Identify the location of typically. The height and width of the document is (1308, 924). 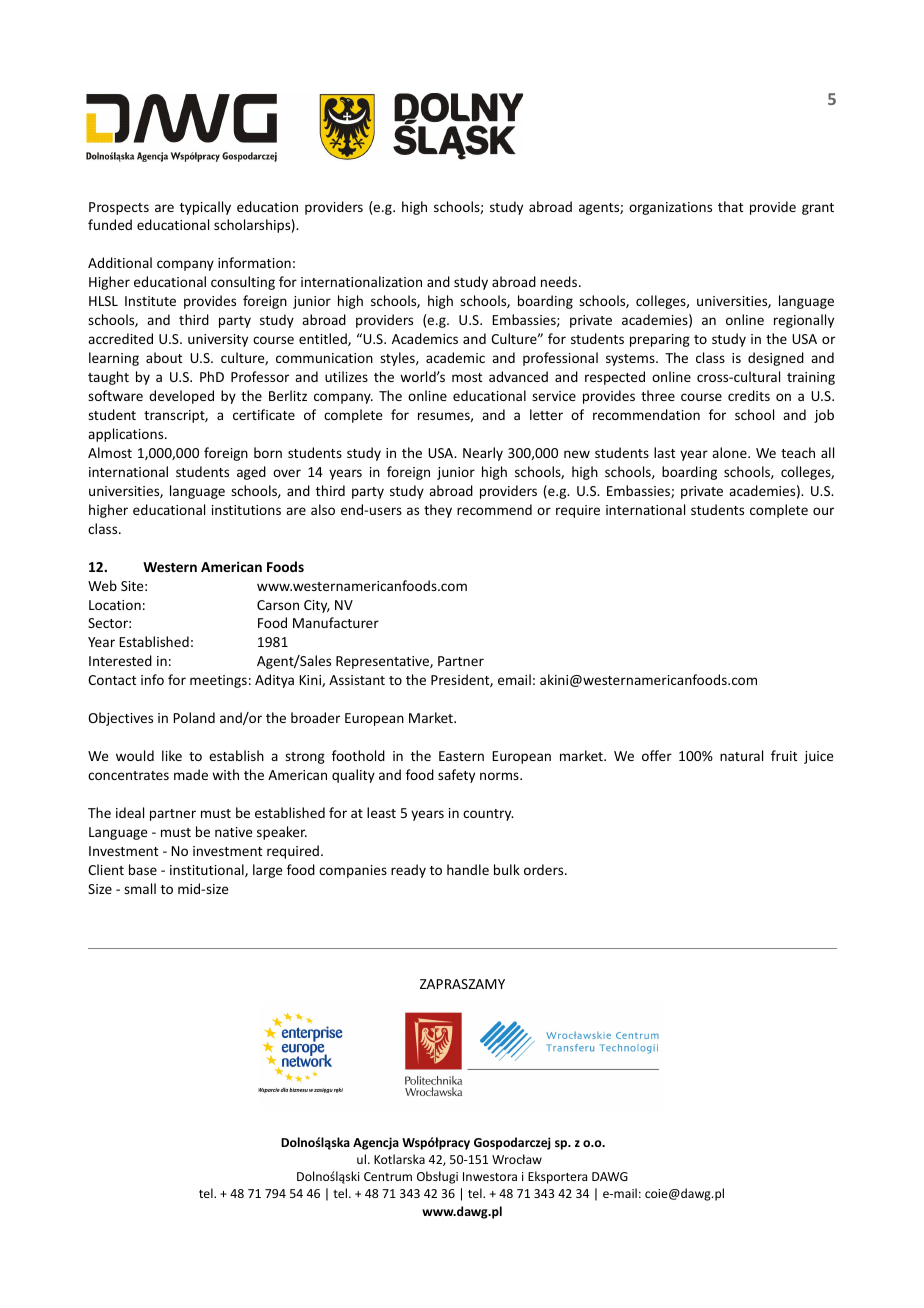
(205, 208).
